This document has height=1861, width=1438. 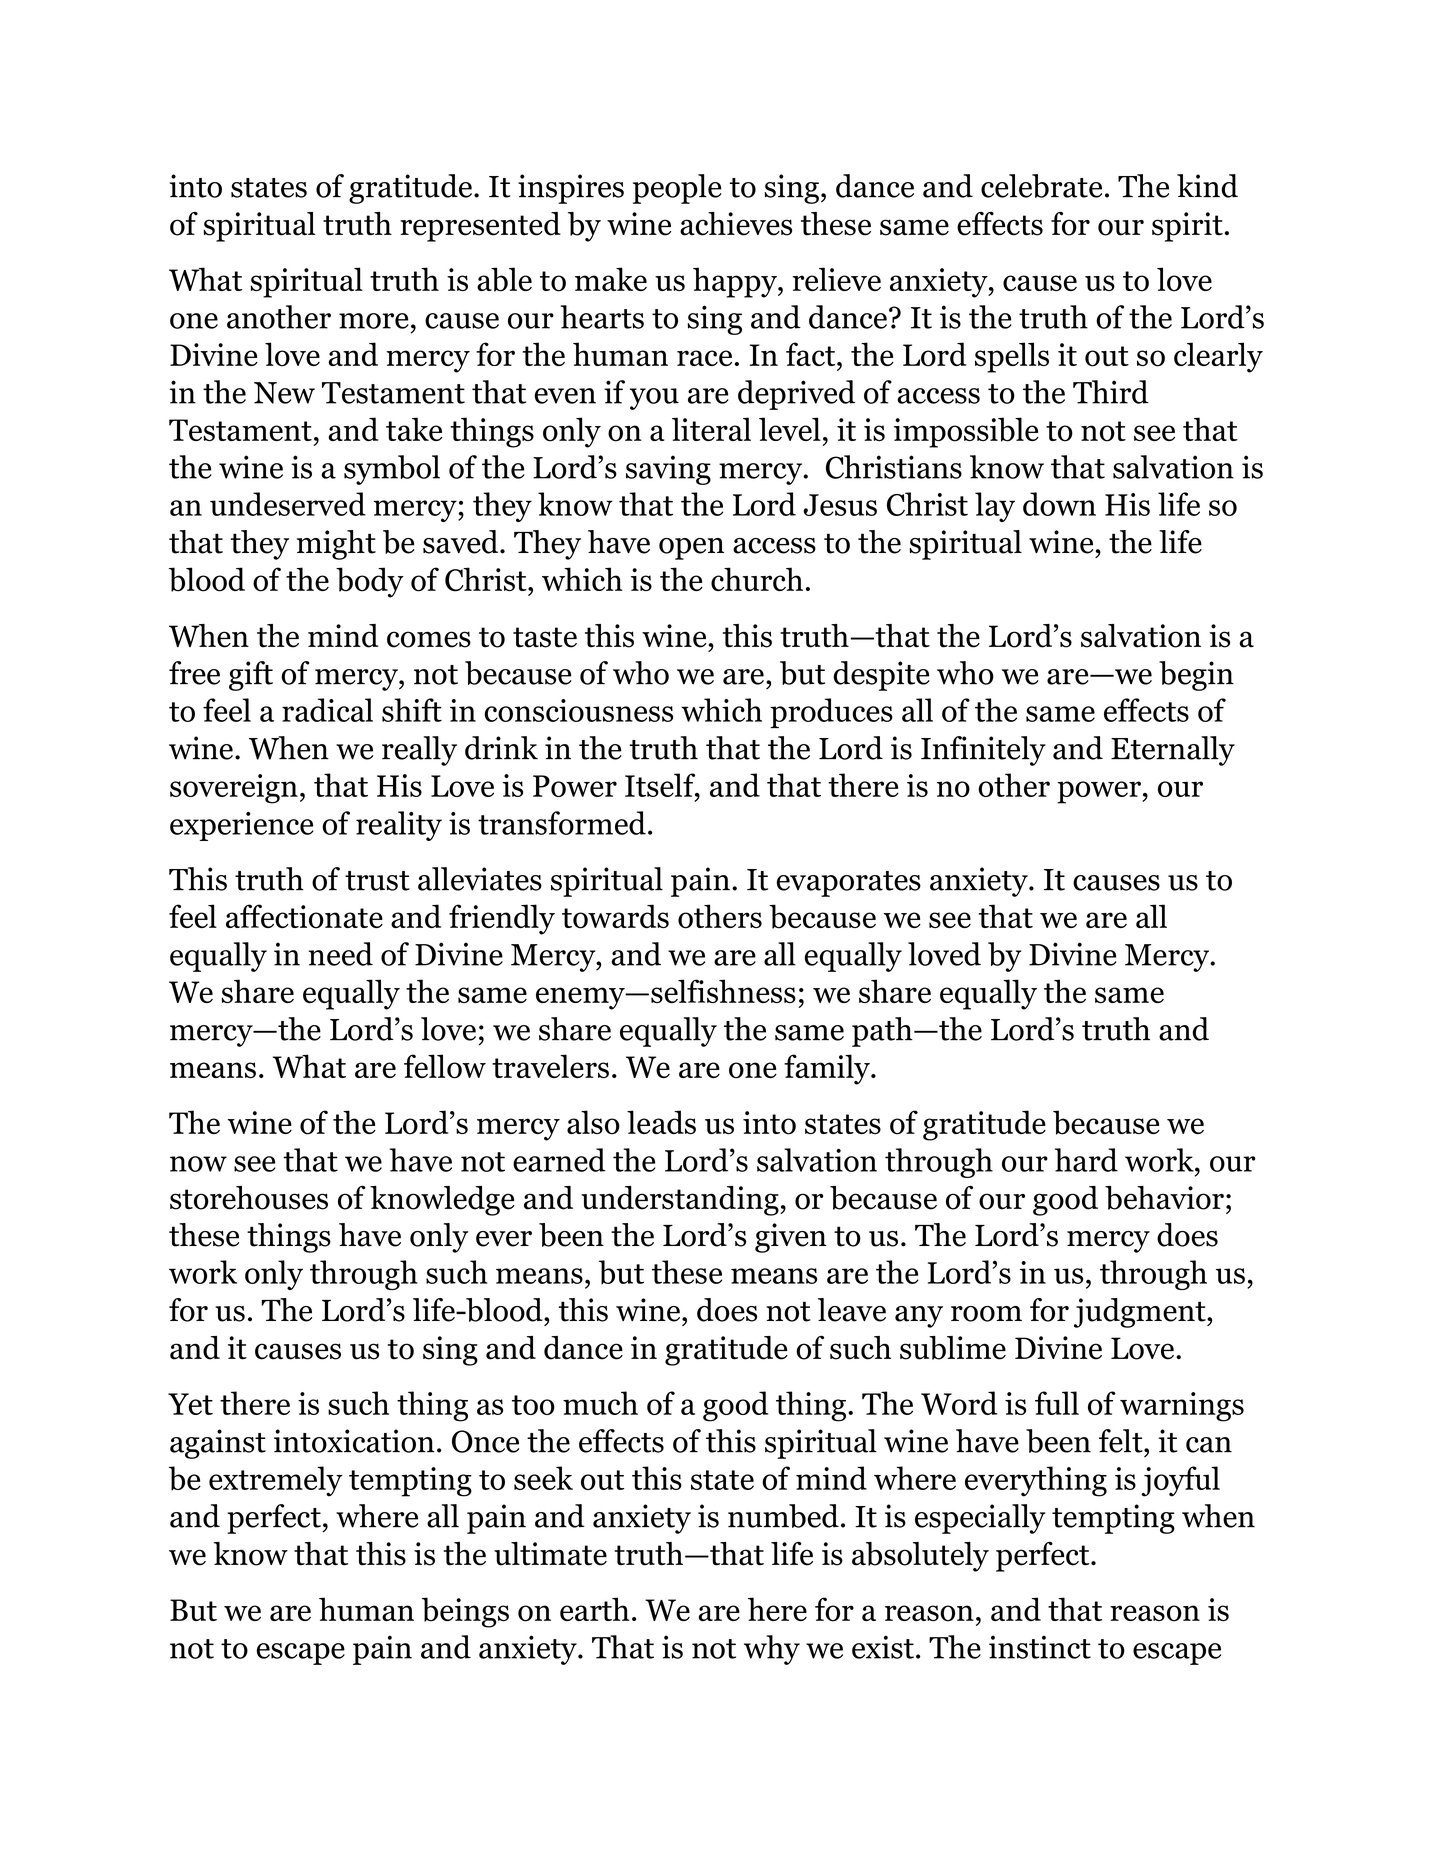 I want to click on affectionate, so click(x=304, y=916).
